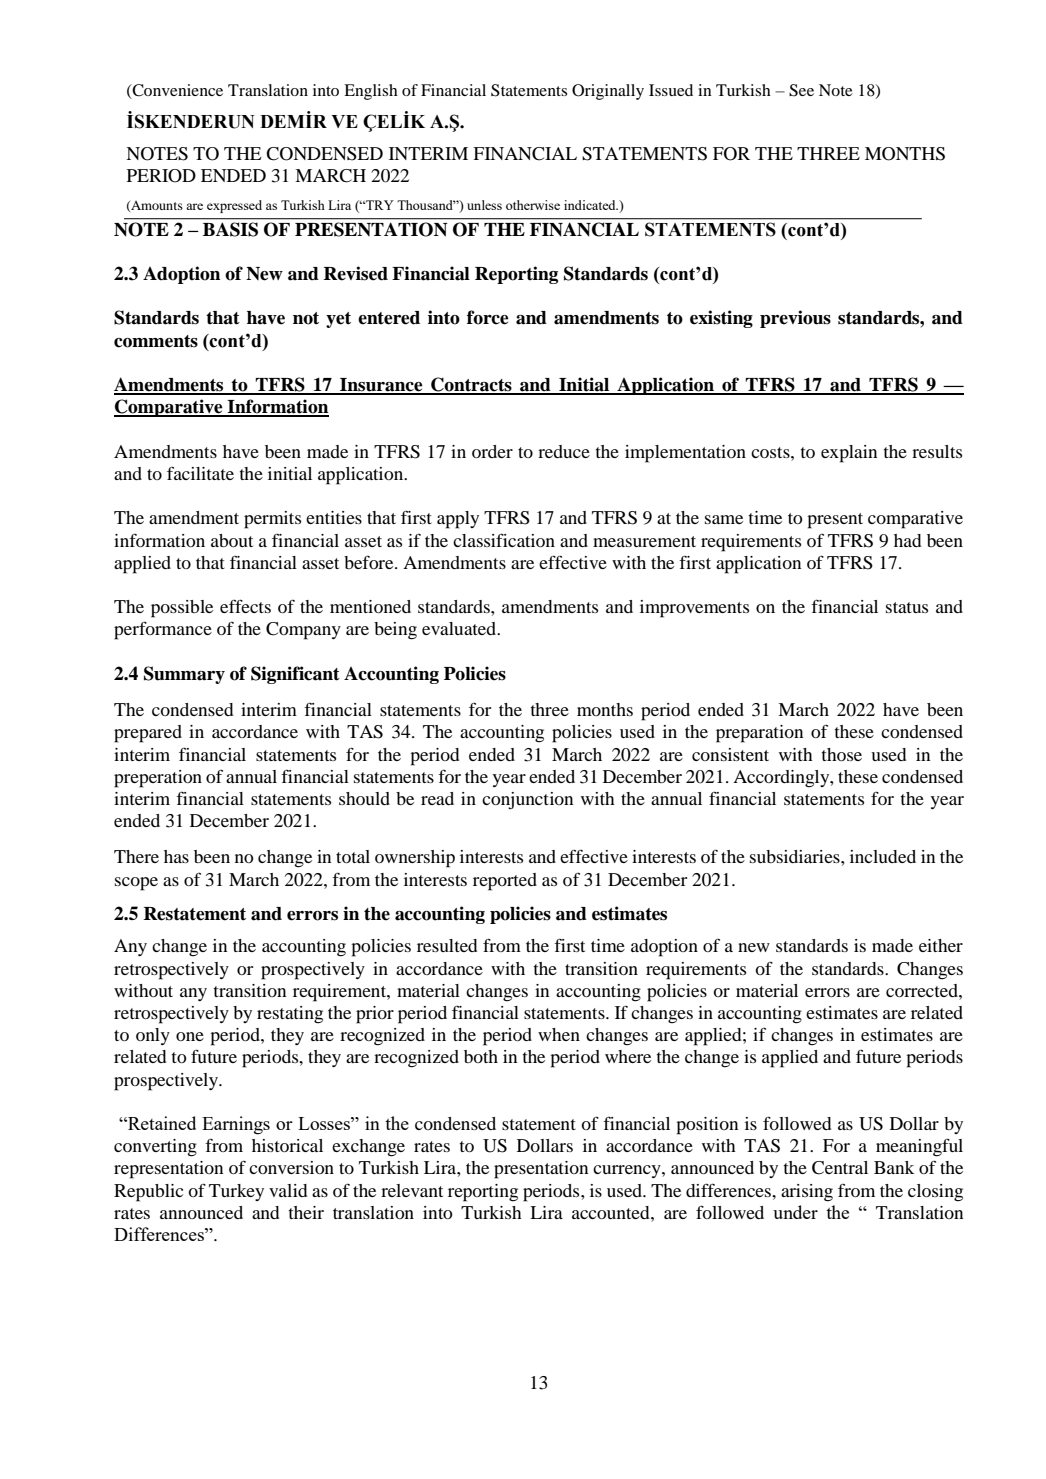 Image resolution: width=1046 pixels, height=1479 pixels. What do you see at coordinates (608, 92) in the document?
I see `Originally` at bounding box center [608, 92].
